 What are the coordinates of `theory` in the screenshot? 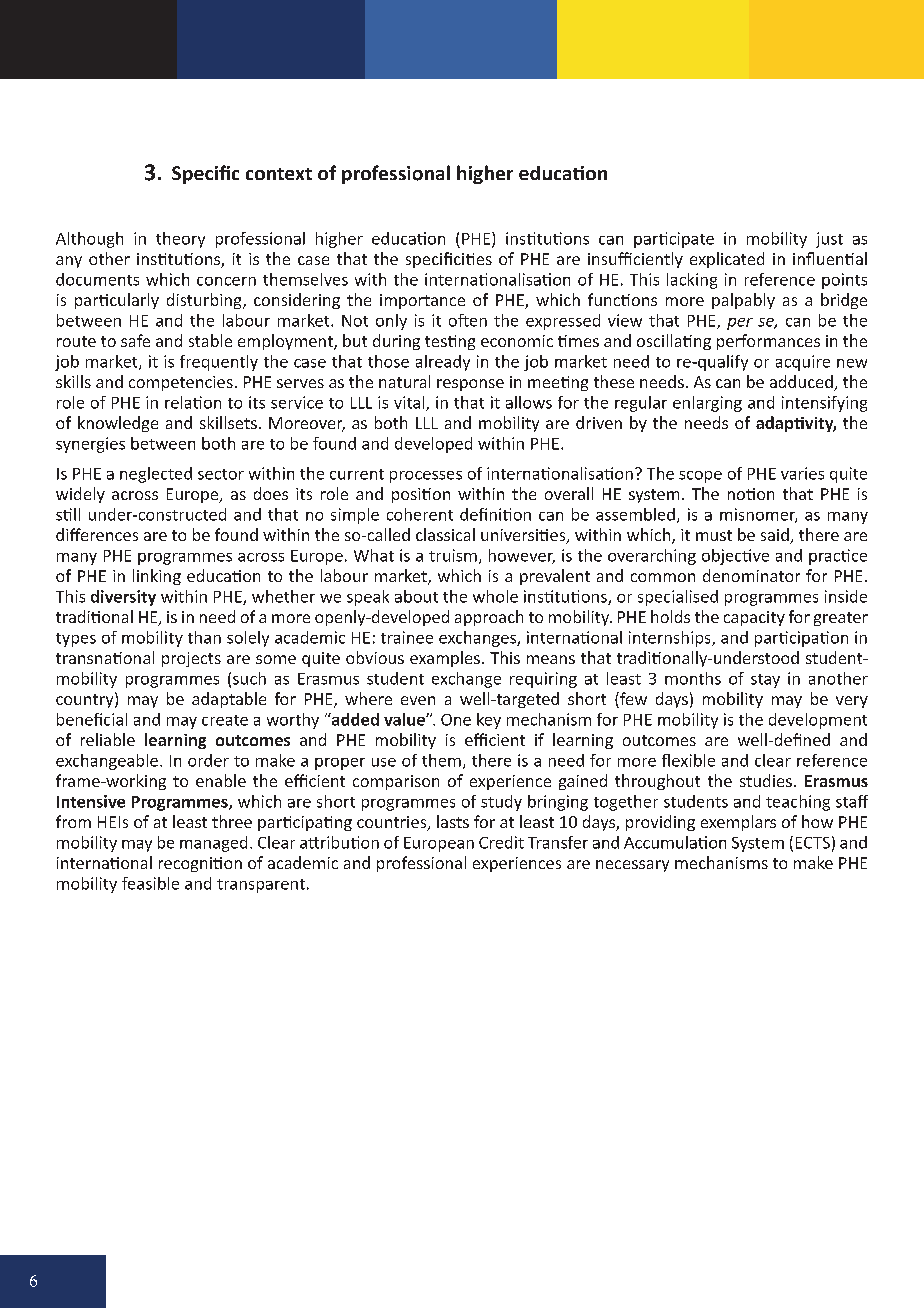 It's located at (180, 240).
